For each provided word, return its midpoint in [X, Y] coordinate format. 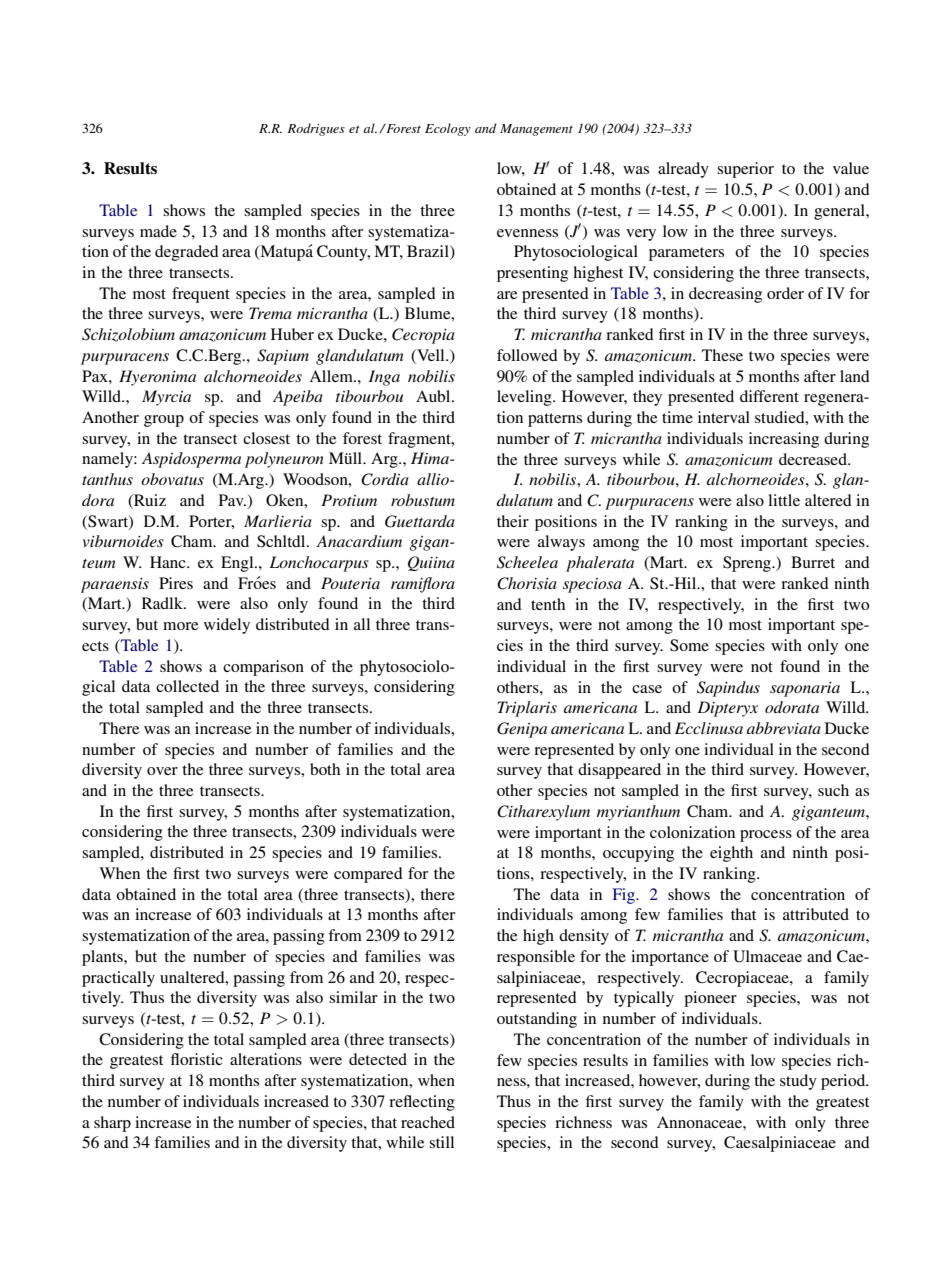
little [784, 500]
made [158, 231]
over [162, 771]
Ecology [448, 129]
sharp [112, 1124]
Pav [232, 500]
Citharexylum [543, 813]
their [513, 521]
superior [745, 170]
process [766, 836]
